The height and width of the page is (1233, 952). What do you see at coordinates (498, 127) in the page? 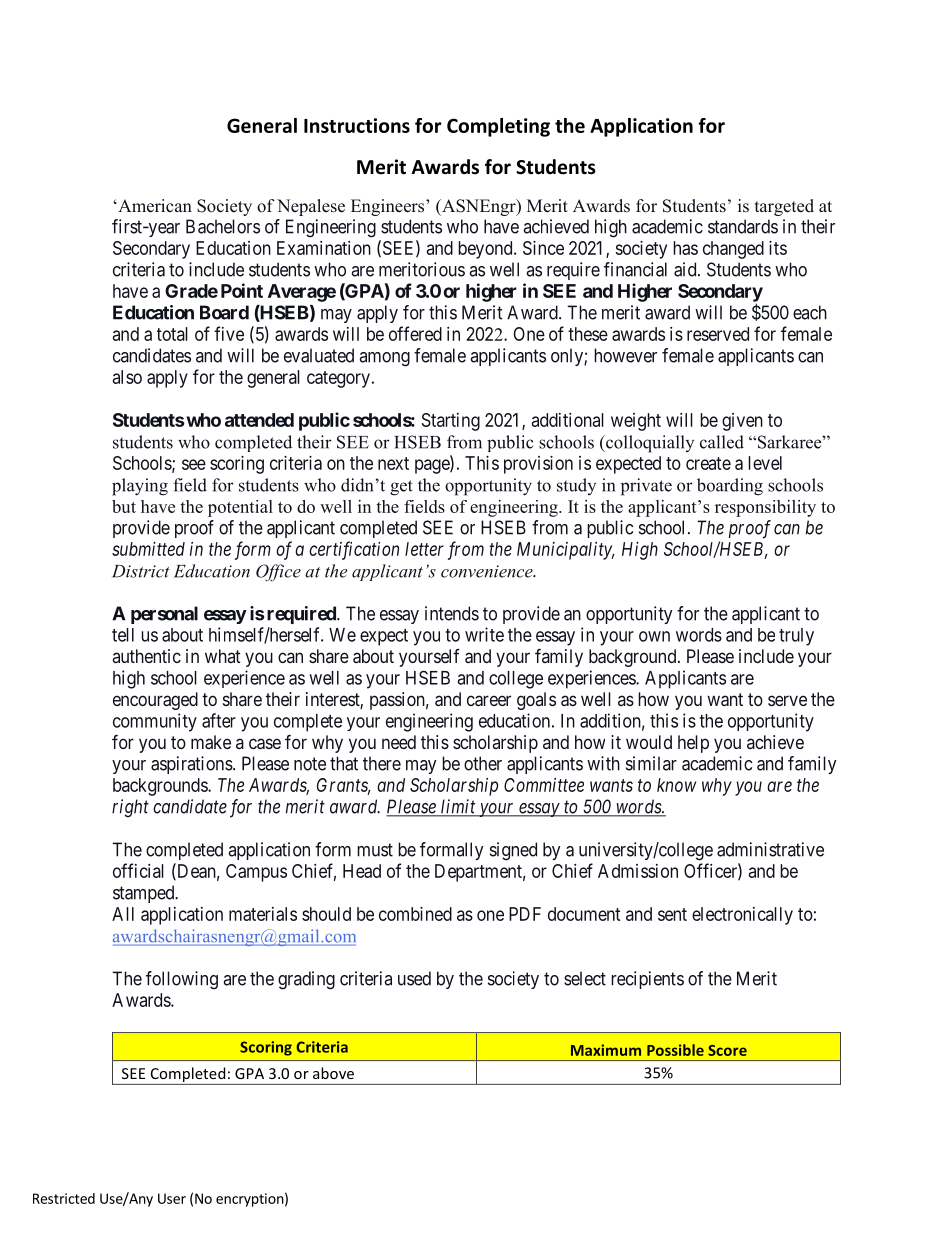
I see `Completing` at bounding box center [498, 127].
